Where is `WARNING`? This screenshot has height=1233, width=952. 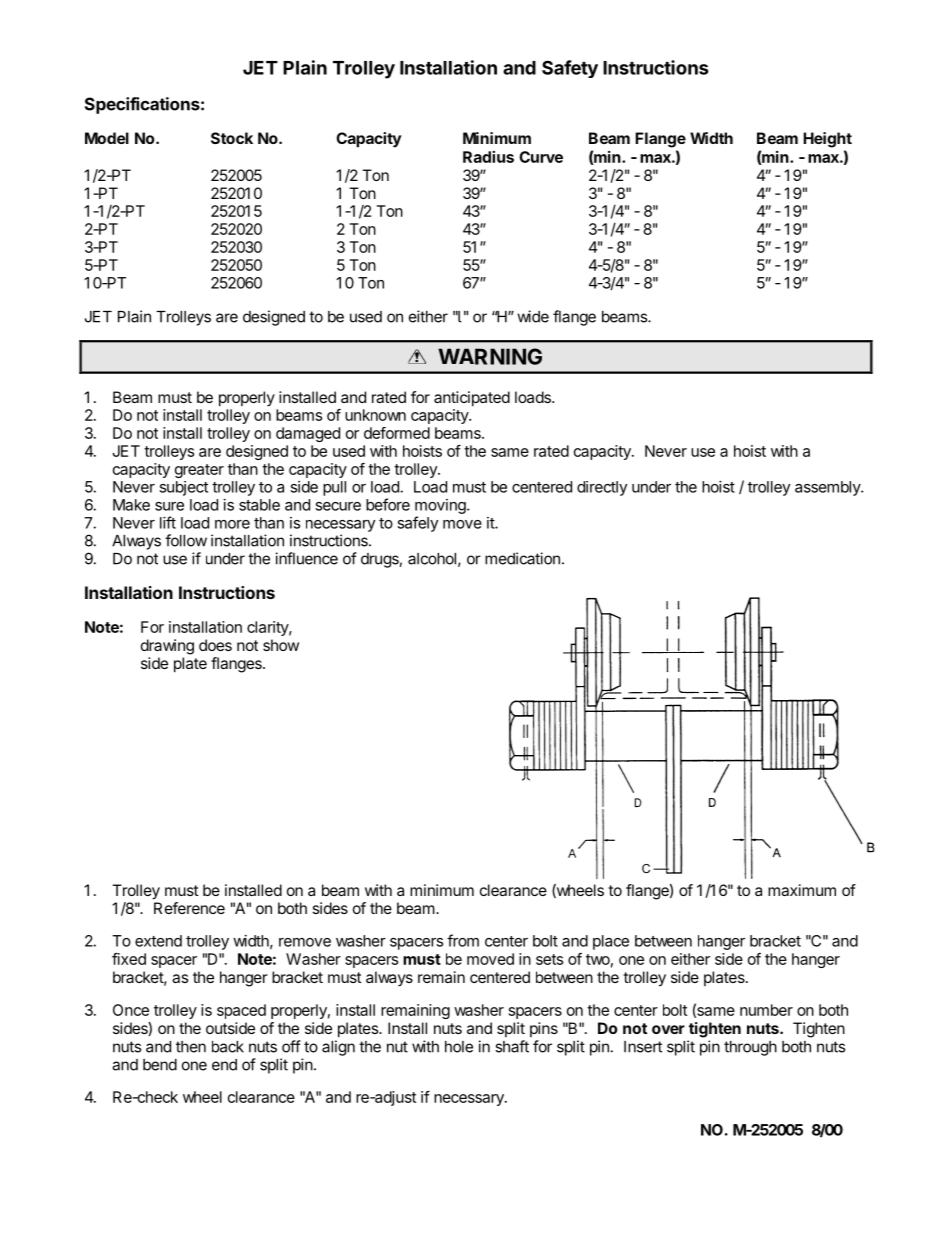
WARNING is located at coordinates (490, 356).
